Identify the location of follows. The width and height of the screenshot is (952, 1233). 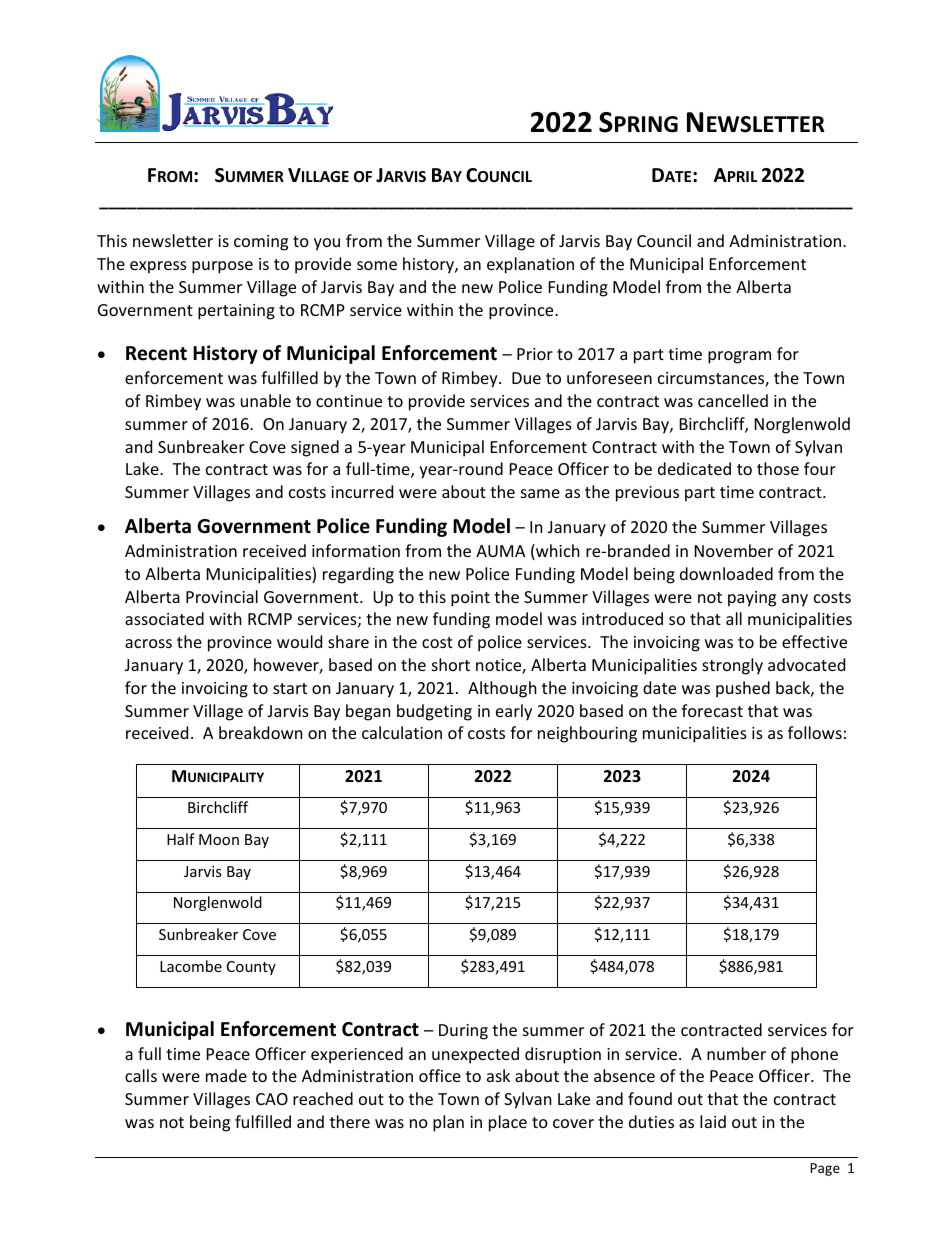
(815, 732).
